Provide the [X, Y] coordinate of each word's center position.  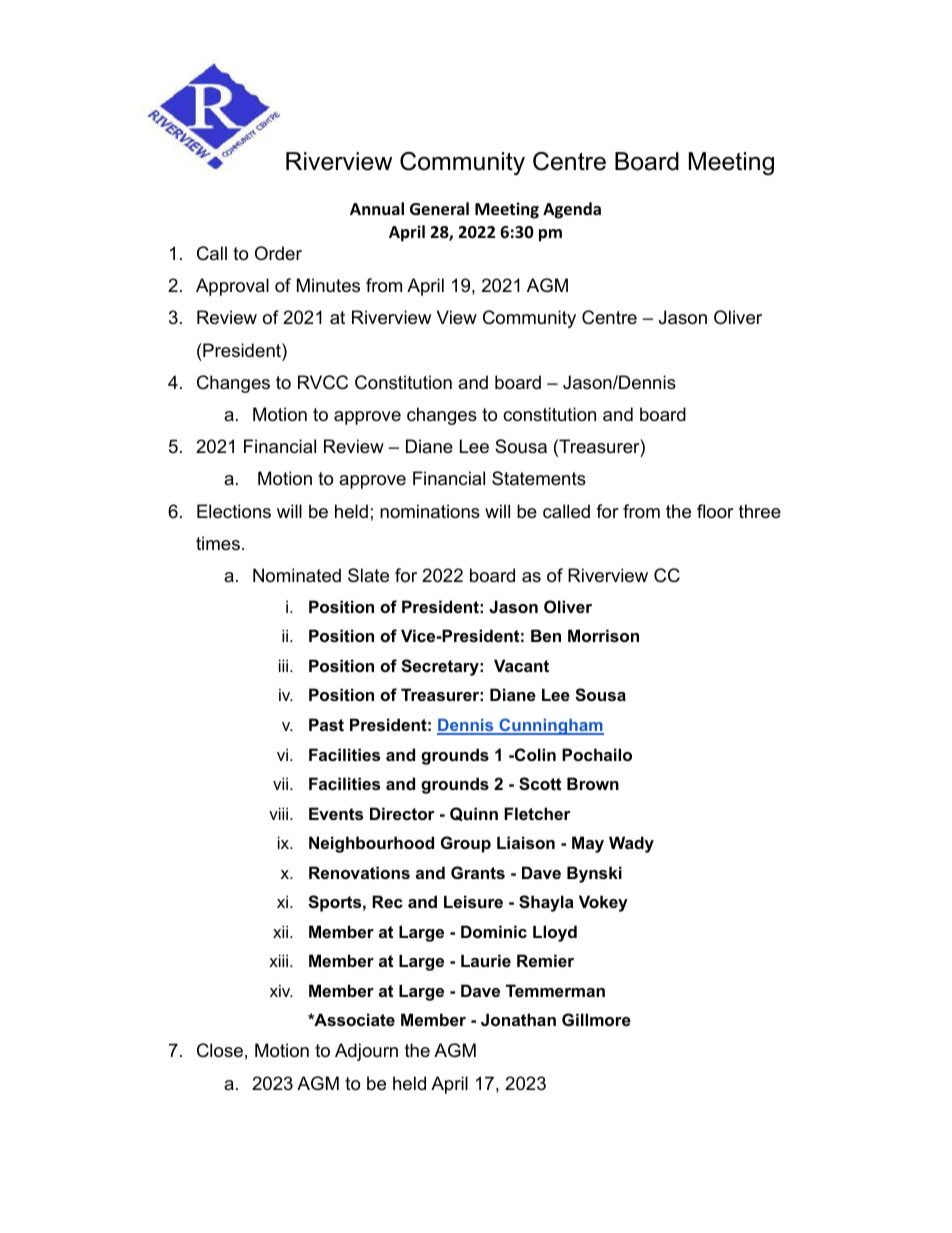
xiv [281, 990]
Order [278, 253]
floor [715, 511]
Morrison [603, 635]
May [588, 844]
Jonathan [518, 1019]
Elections [234, 511]
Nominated [297, 575]
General [439, 209]
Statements [539, 478]
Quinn [474, 814]
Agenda [572, 210]
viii [280, 813]
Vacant [521, 665]
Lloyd [555, 933]
